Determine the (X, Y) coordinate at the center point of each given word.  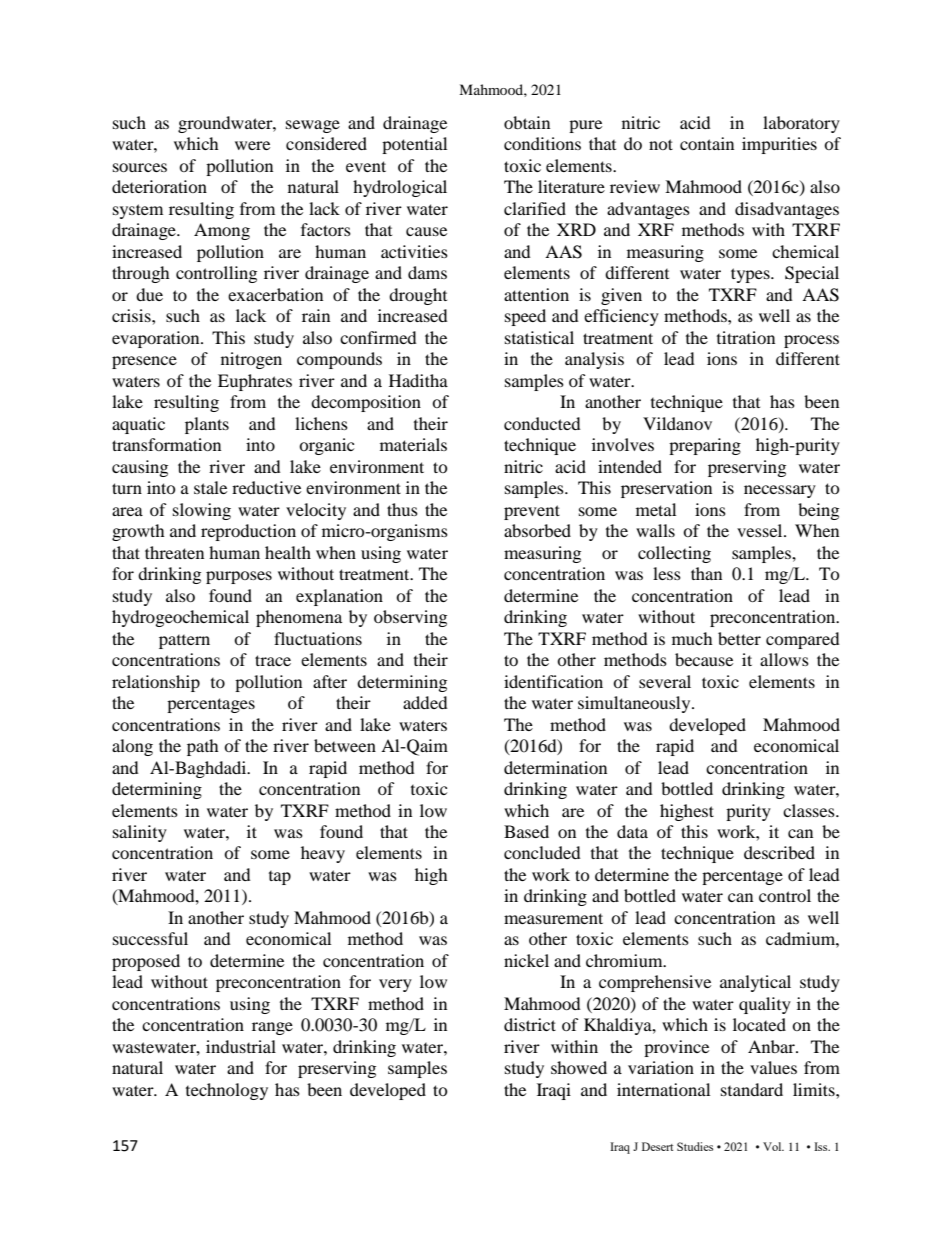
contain (707, 143)
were (252, 145)
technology (227, 1091)
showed (579, 1067)
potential (414, 145)
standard (752, 1089)
